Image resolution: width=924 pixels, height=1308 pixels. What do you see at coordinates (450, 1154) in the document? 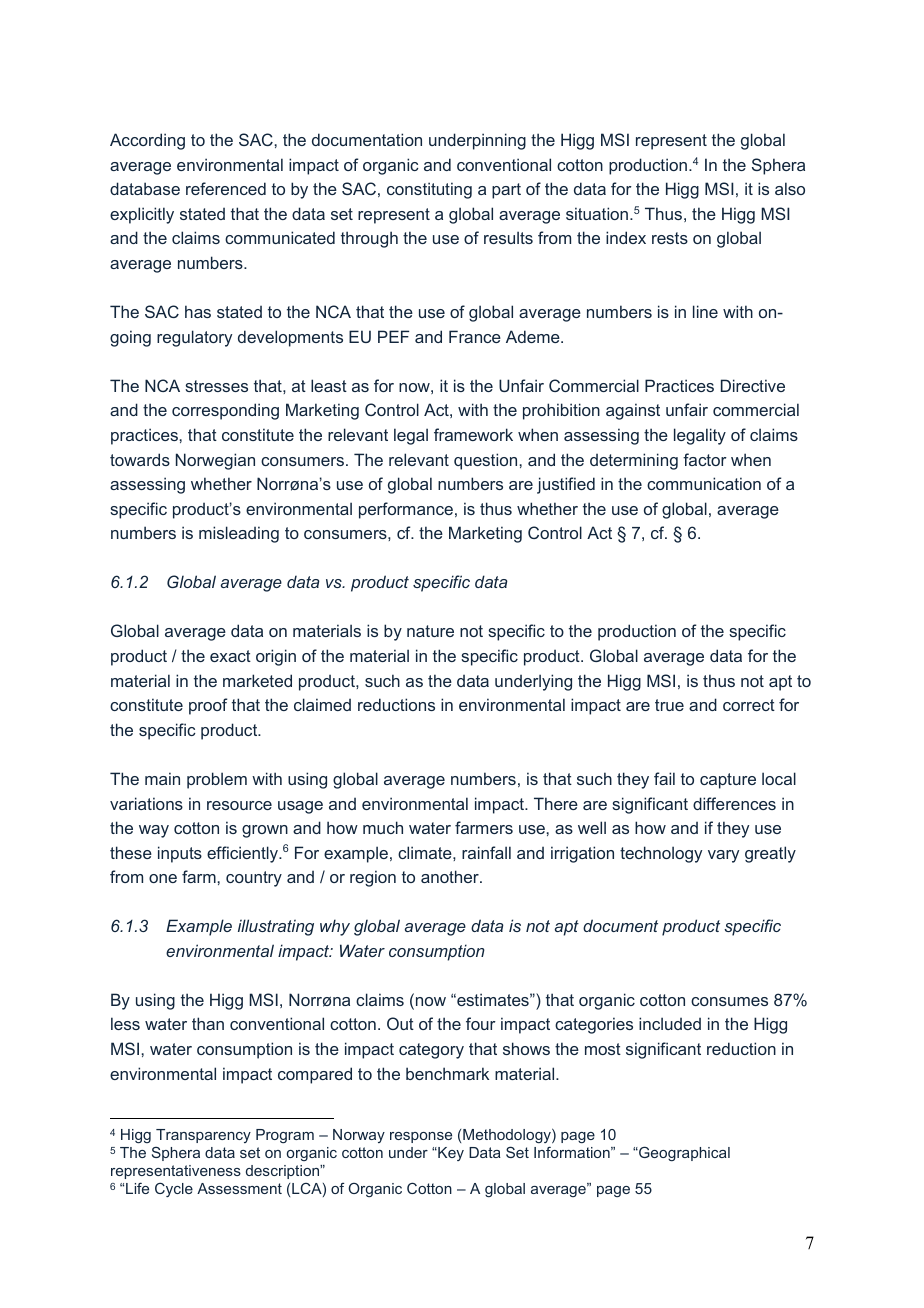
I see `Key` at bounding box center [450, 1154].
